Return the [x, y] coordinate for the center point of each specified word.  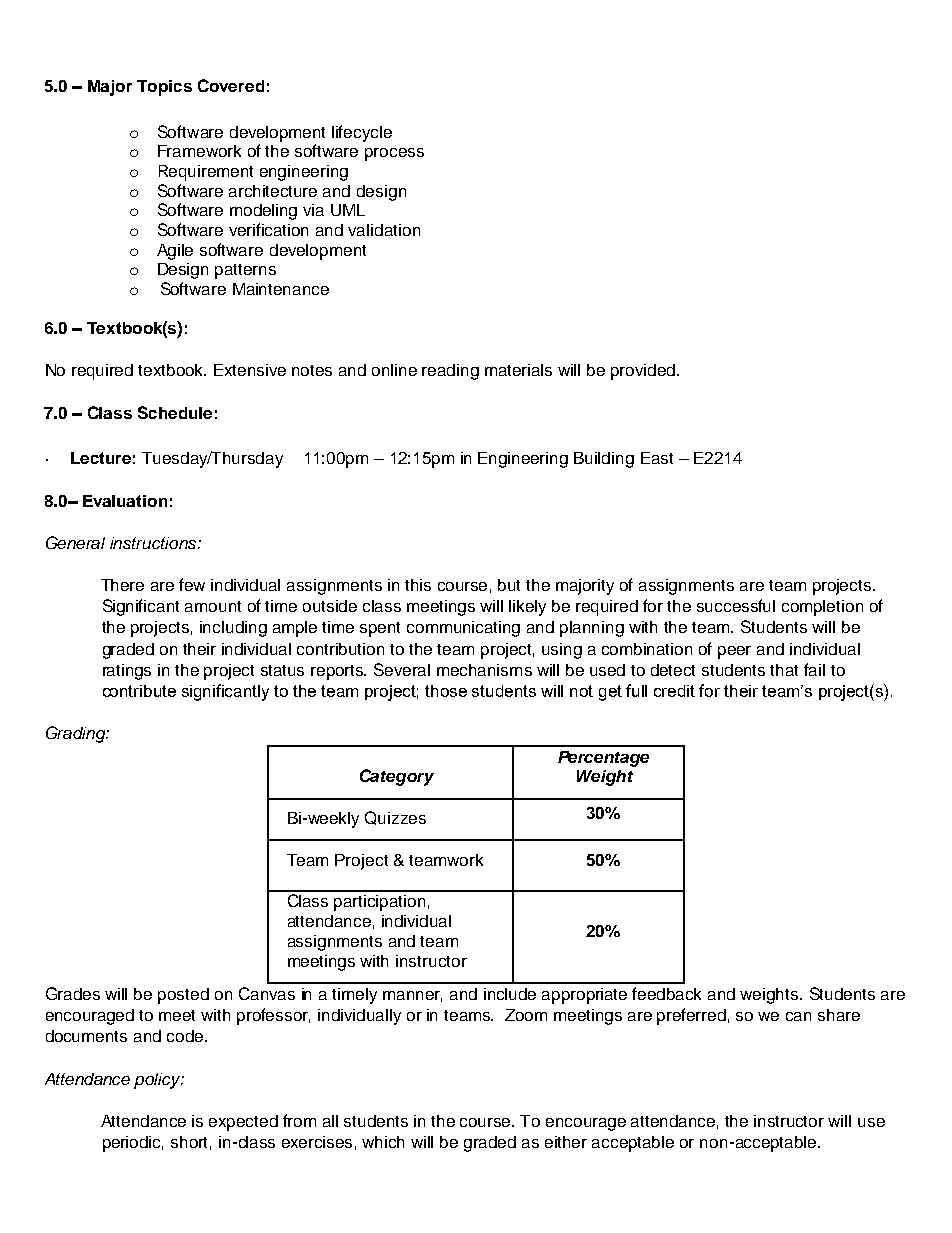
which [383, 1142]
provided [644, 372]
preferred [691, 1016]
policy [158, 1081]
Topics [164, 88]
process [394, 154]
